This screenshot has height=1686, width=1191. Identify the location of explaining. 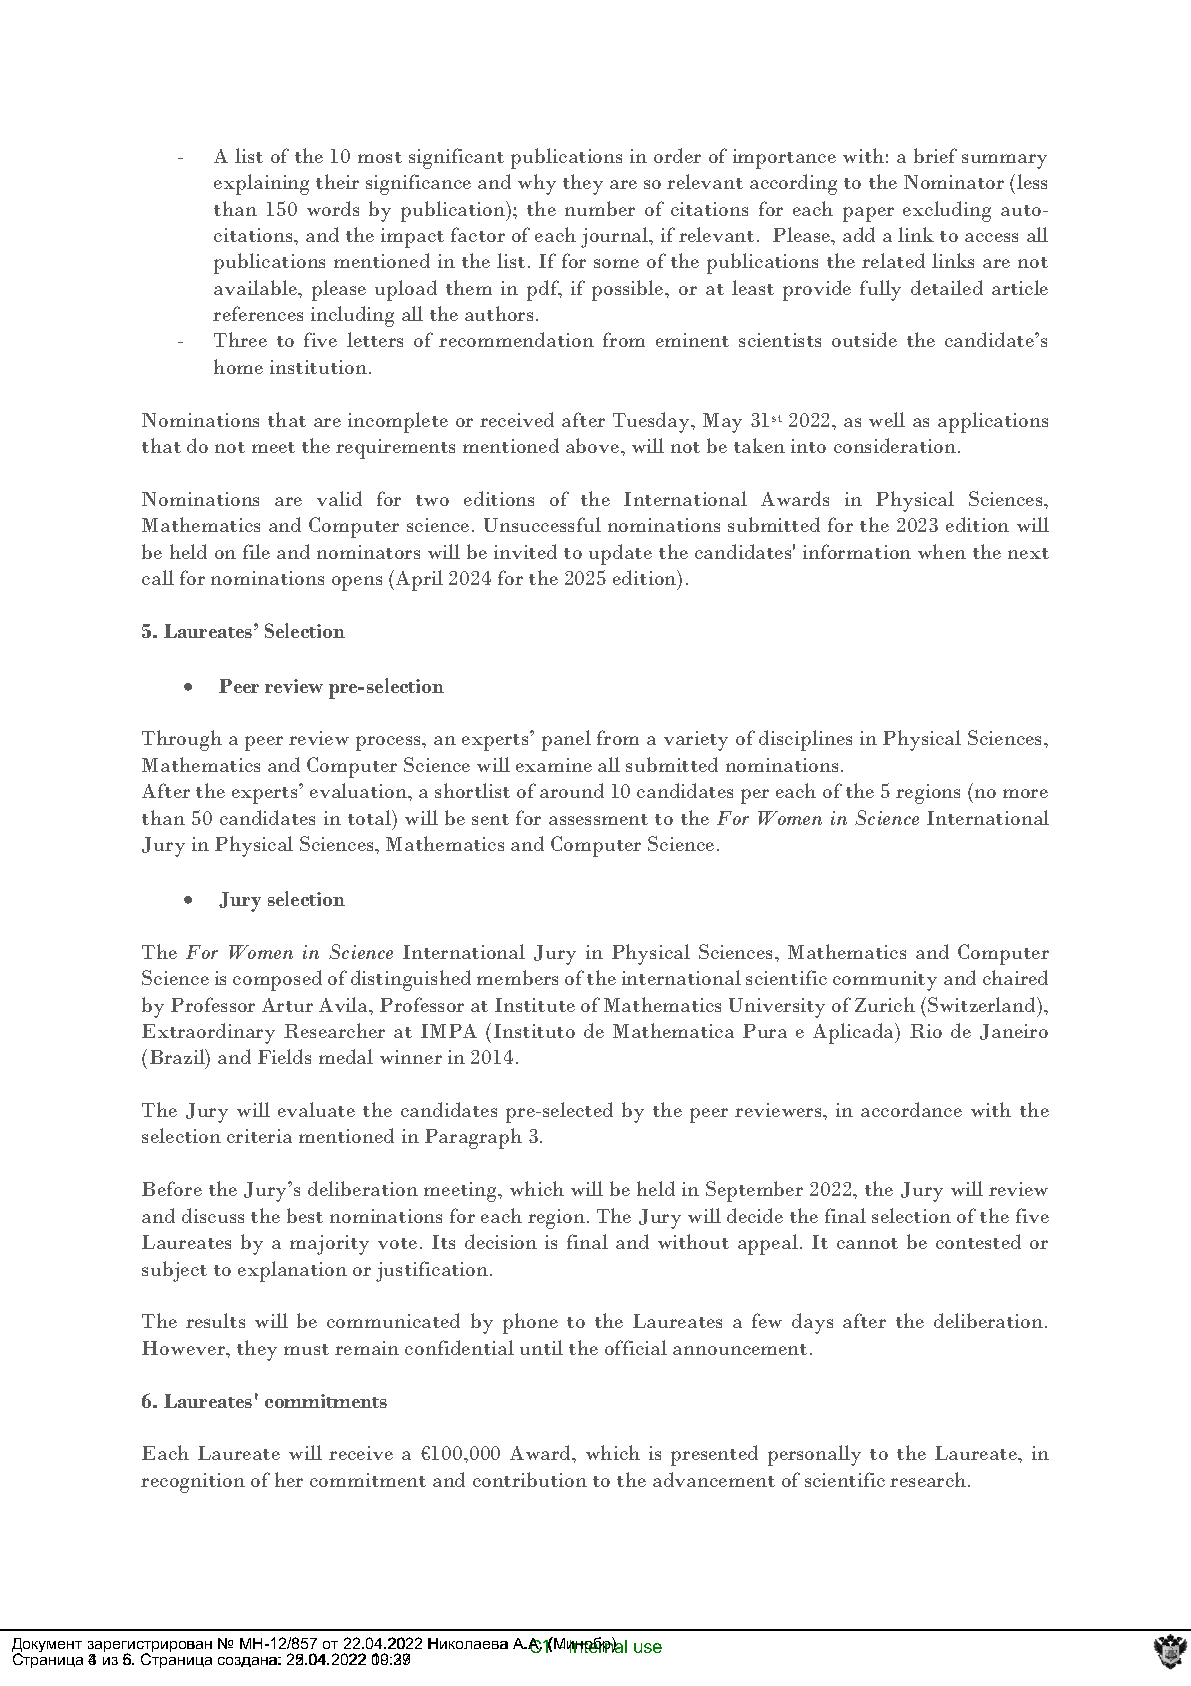
(261, 184).
